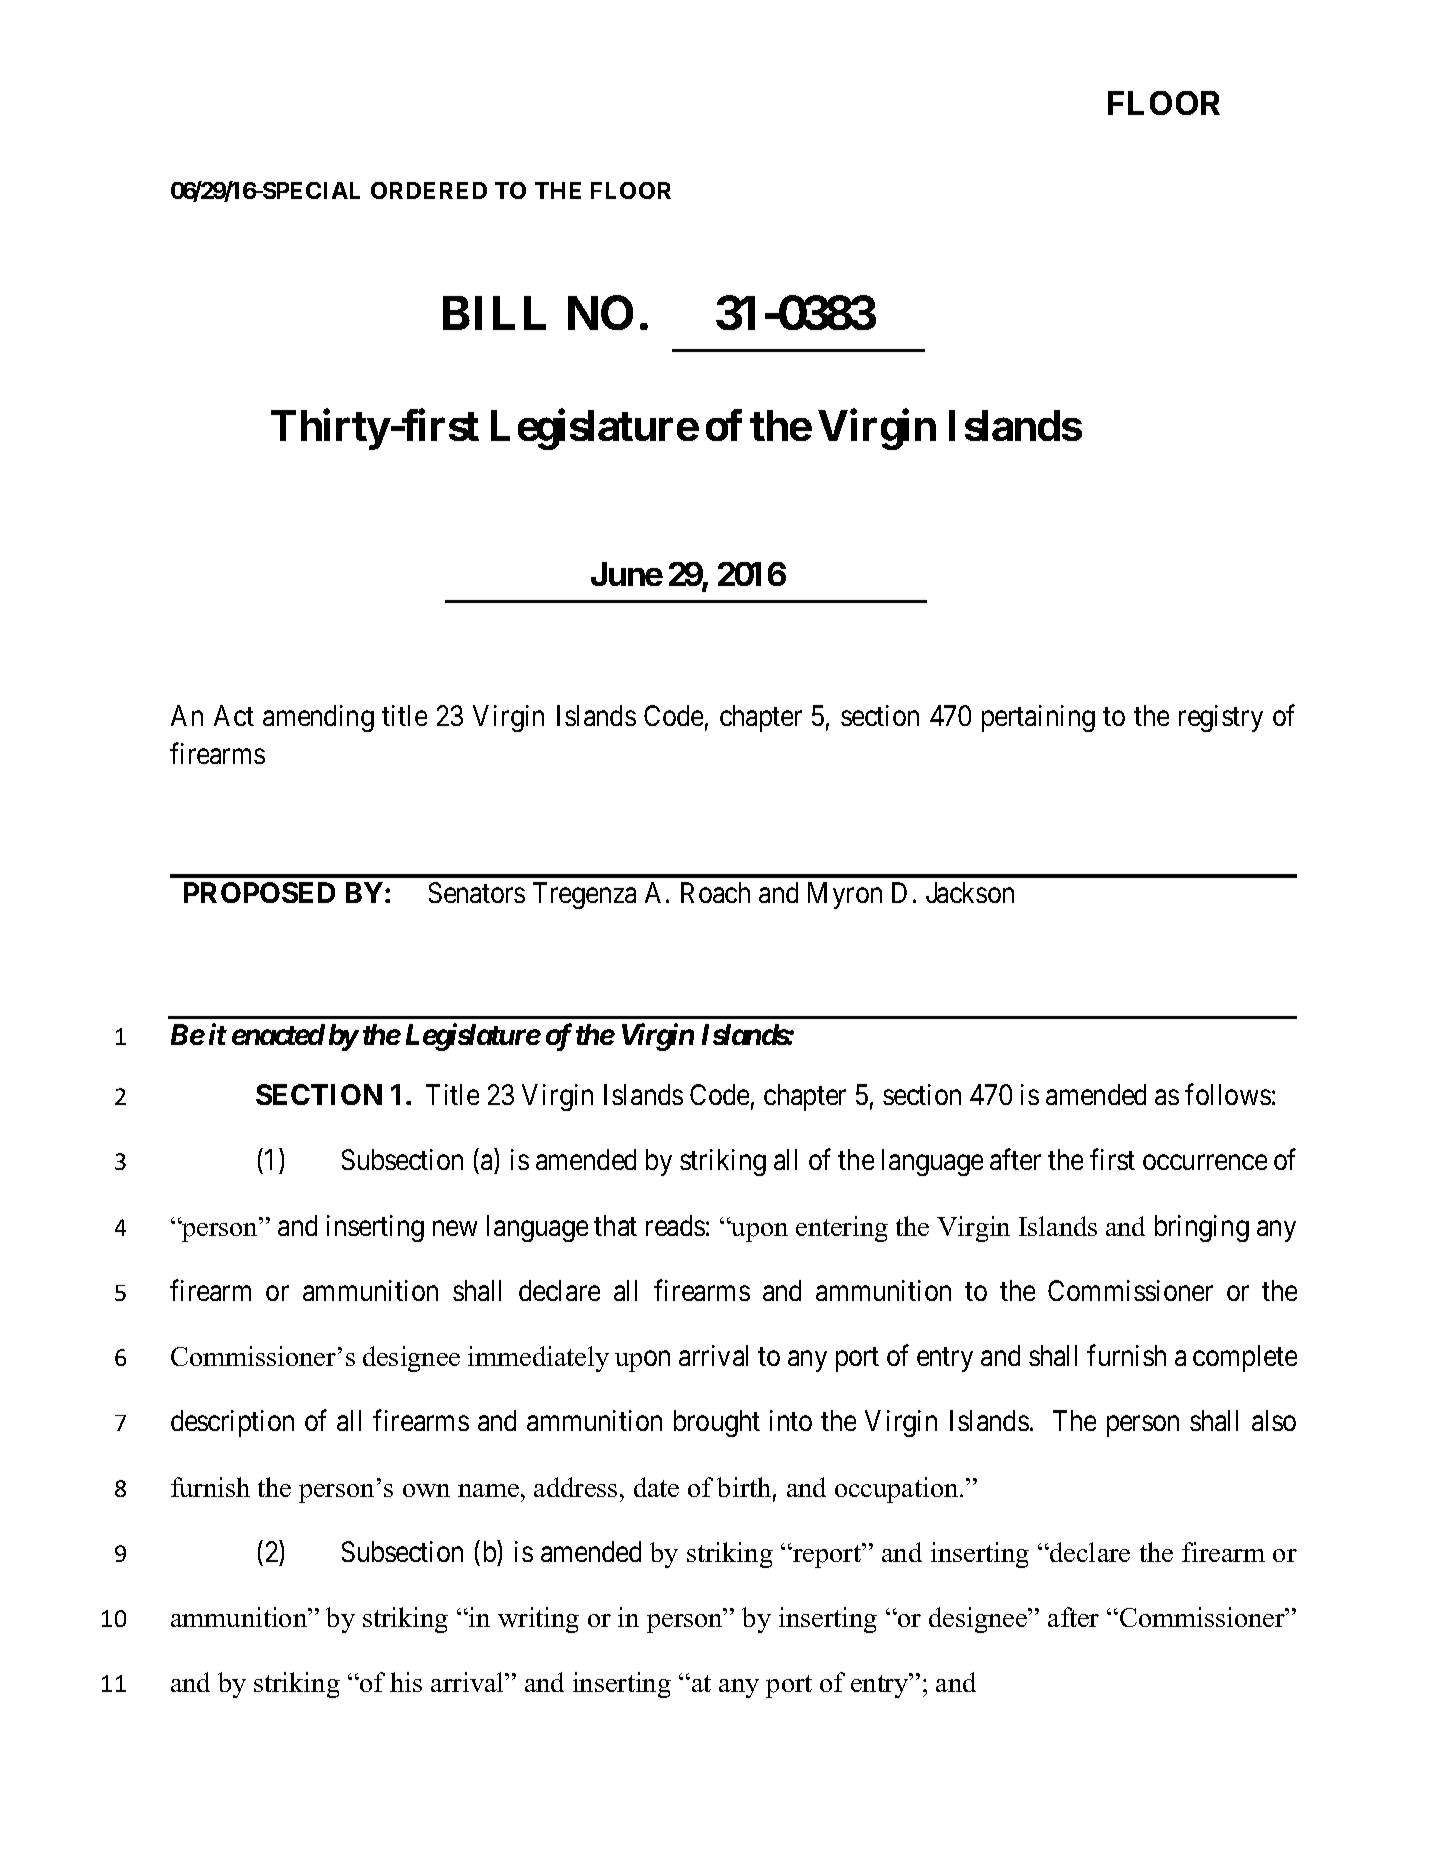  What do you see at coordinates (1221, 718) in the screenshot?
I see `registry` at bounding box center [1221, 718].
